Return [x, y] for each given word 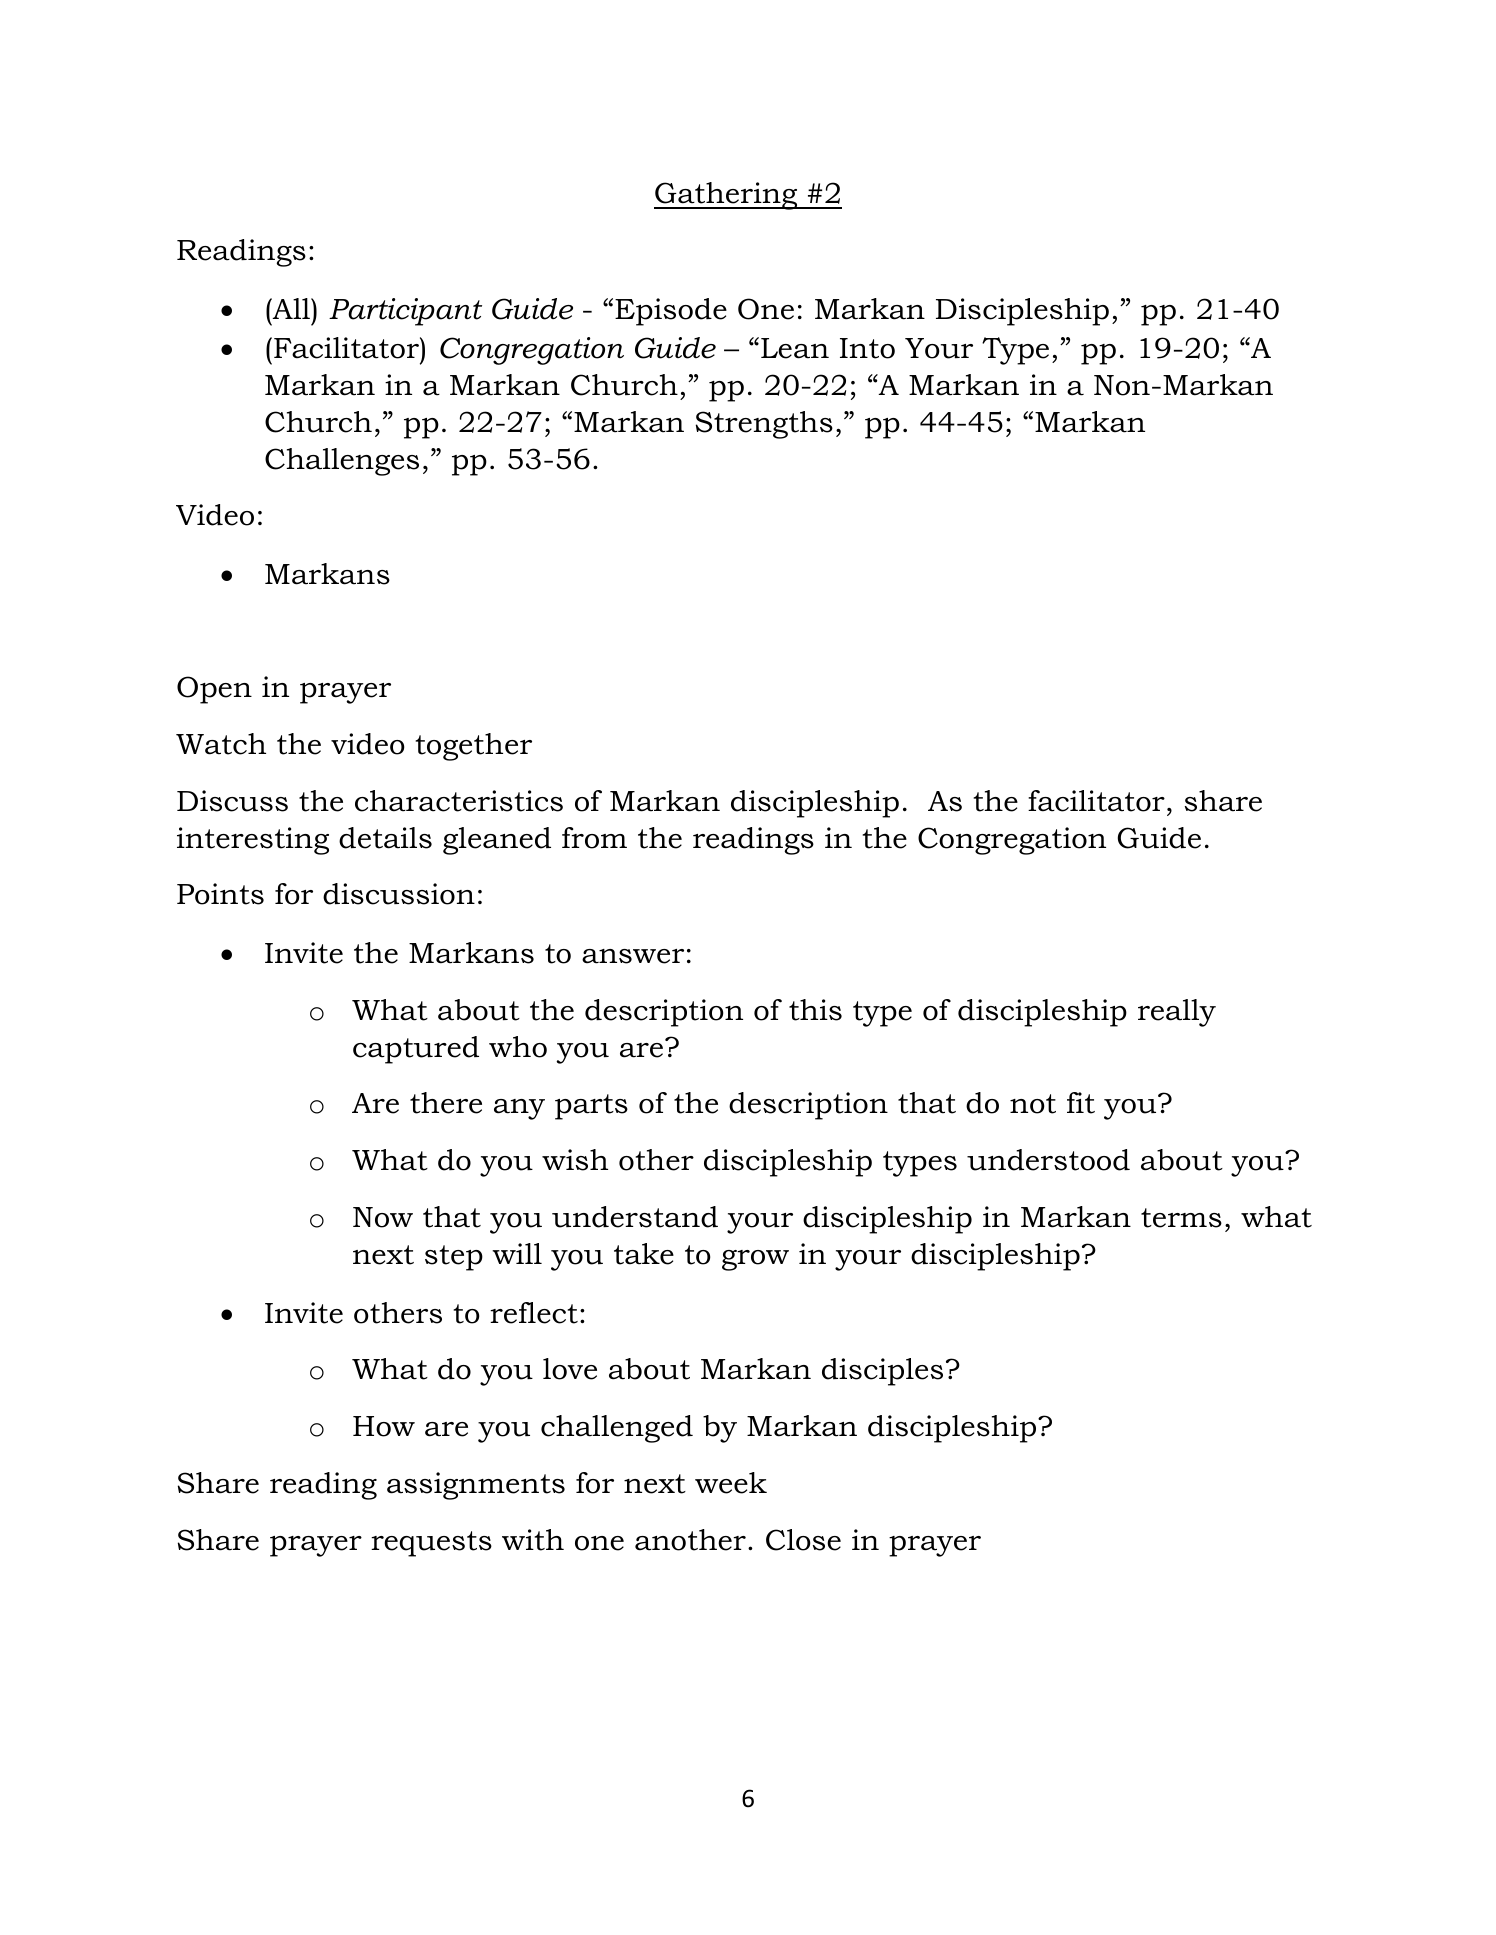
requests [431, 1544]
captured [416, 1050]
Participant [405, 312]
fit [1081, 1103]
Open [214, 690]
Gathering [727, 196]
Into [867, 348]
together [474, 747]
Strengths [764, 425]
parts [591, 1107]
